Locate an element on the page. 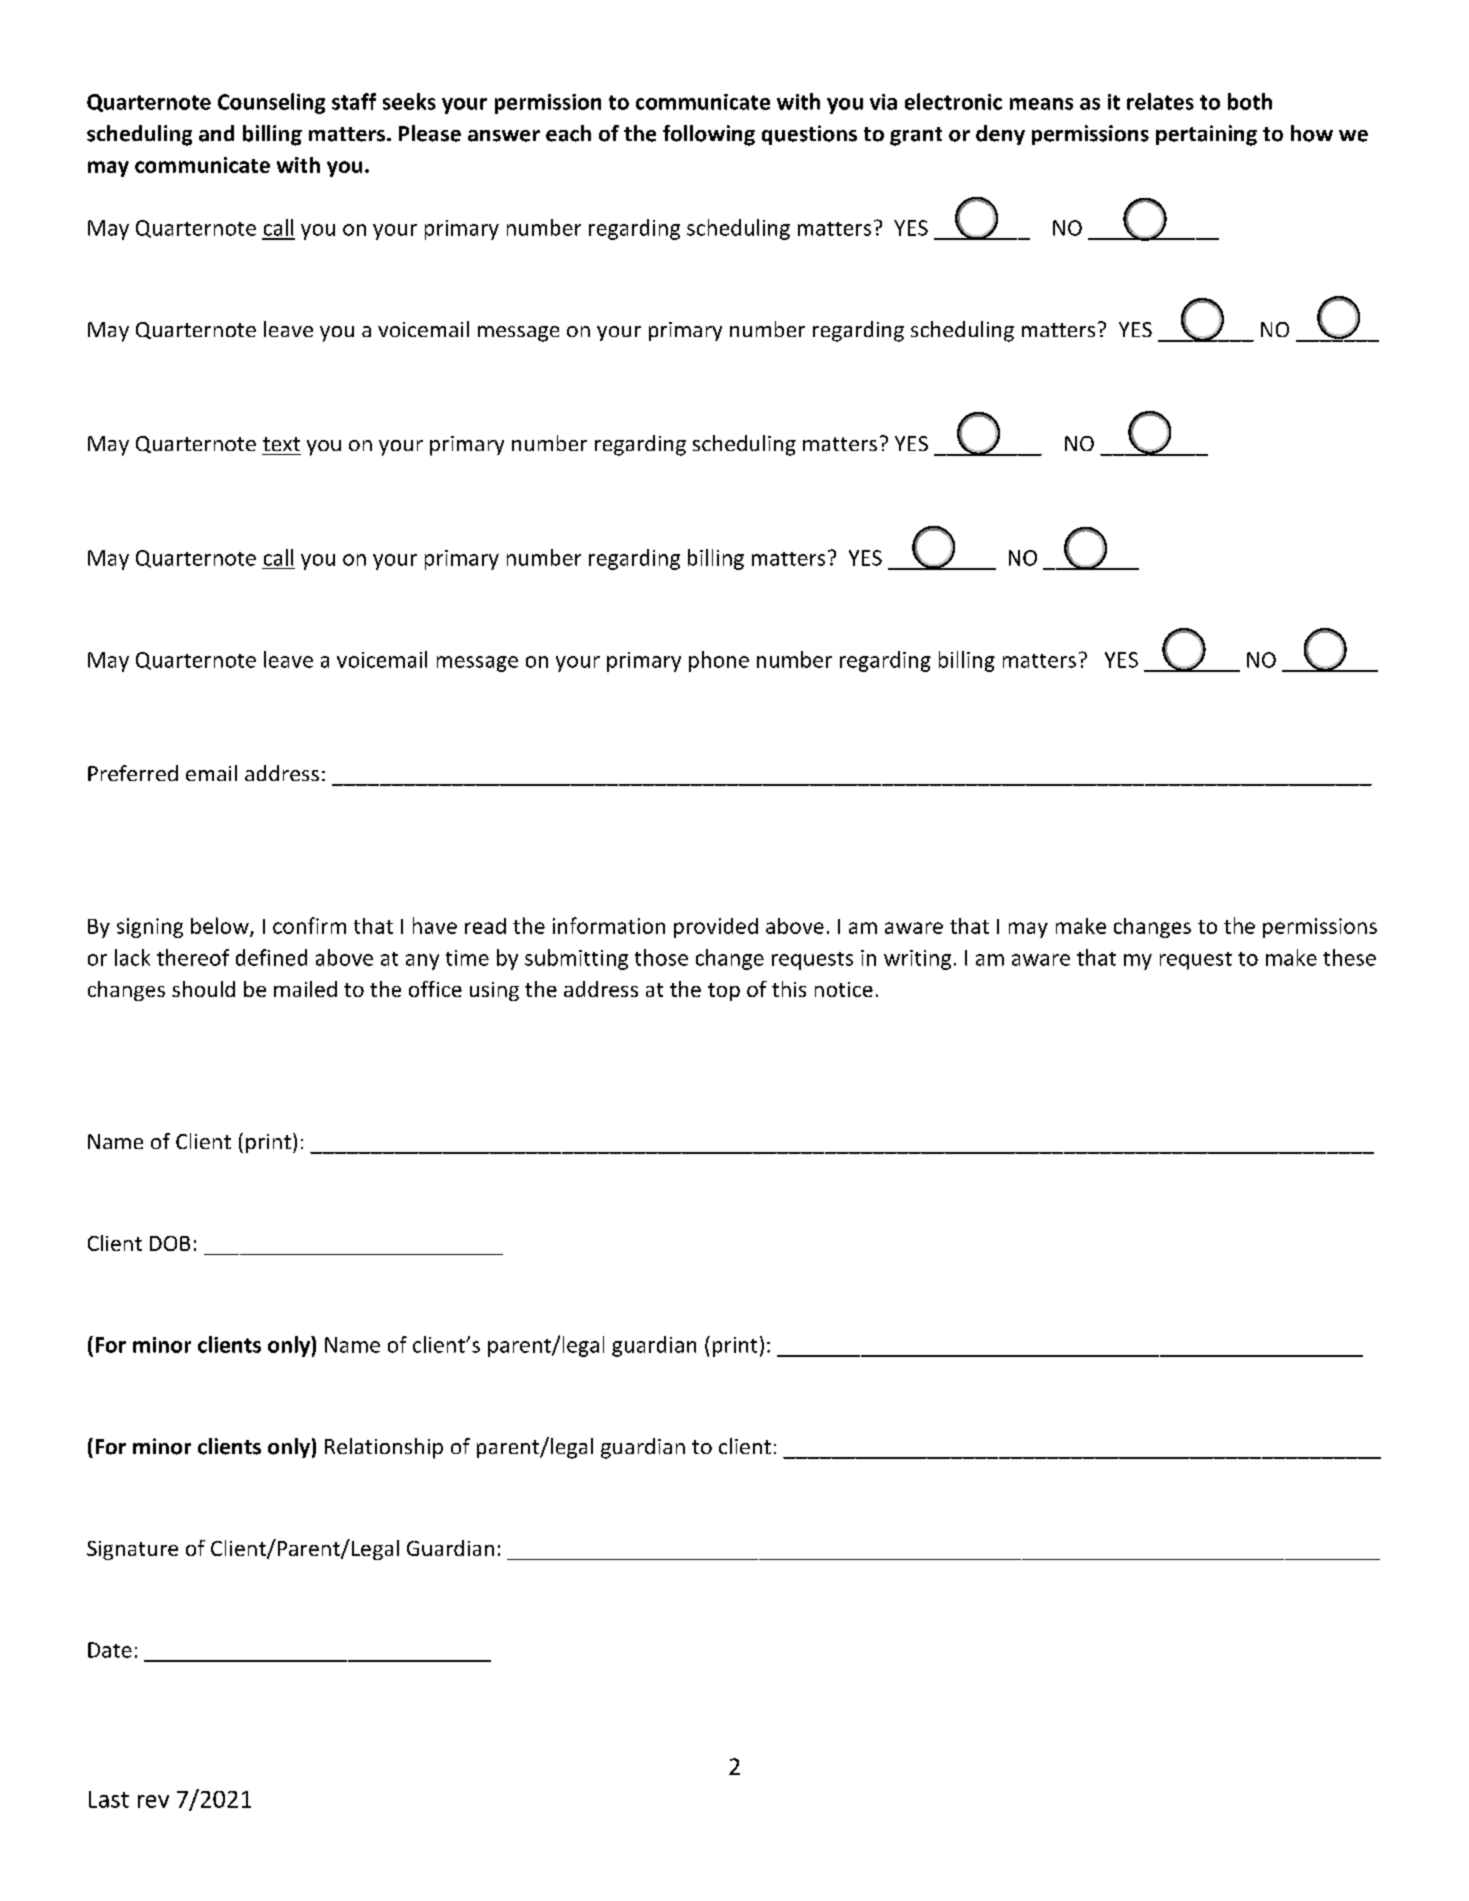  pertaining is located at coordinates (1206, 135).
